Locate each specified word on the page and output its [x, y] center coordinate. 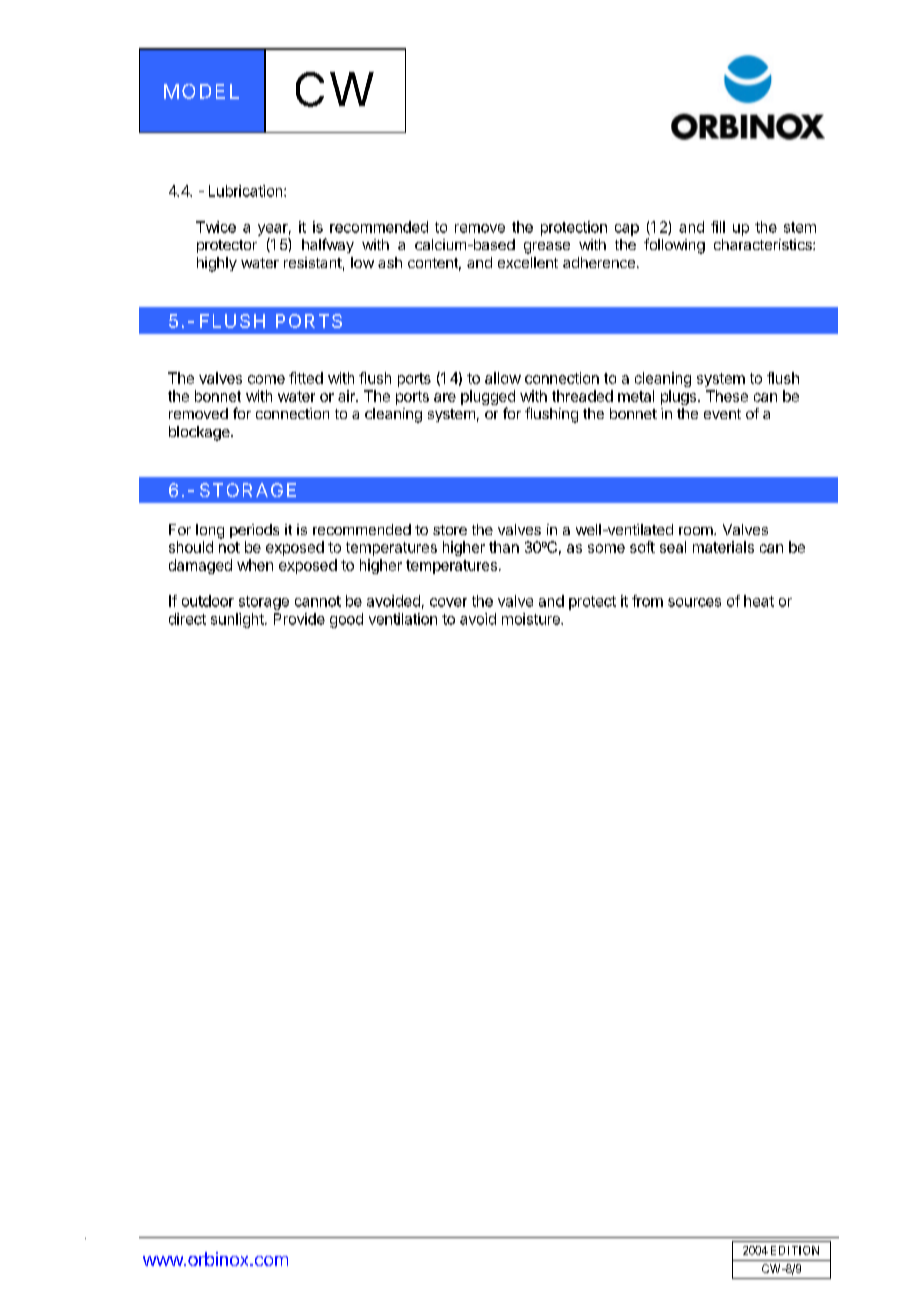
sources [694, 602]
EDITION [795, 1250]
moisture [532, 619]
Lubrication [247, 191]
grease [547, 248]
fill [718, 227]
